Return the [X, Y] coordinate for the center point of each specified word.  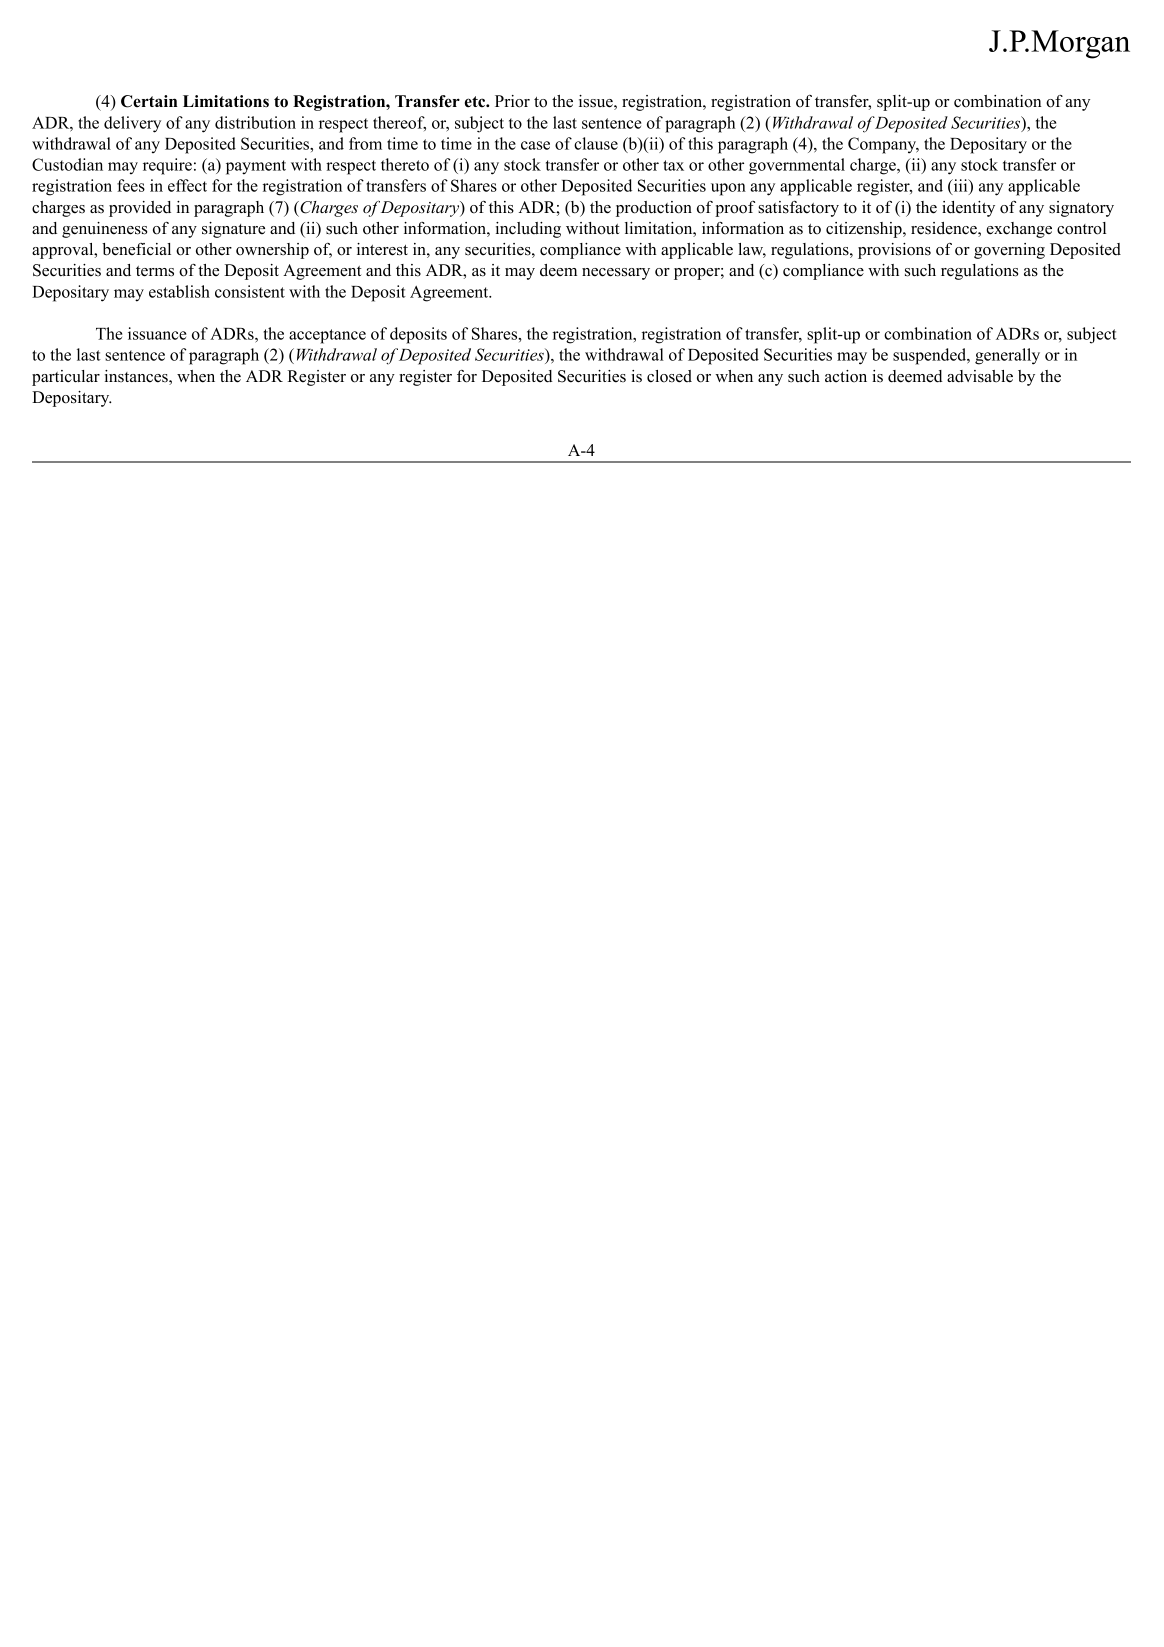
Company [883, 145]
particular [66, 378]
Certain [149, 101]
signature [233, 230]
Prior [512, 101]
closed [669, 376]
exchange [1019, 230]
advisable [980, 376]
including [528, 230]
